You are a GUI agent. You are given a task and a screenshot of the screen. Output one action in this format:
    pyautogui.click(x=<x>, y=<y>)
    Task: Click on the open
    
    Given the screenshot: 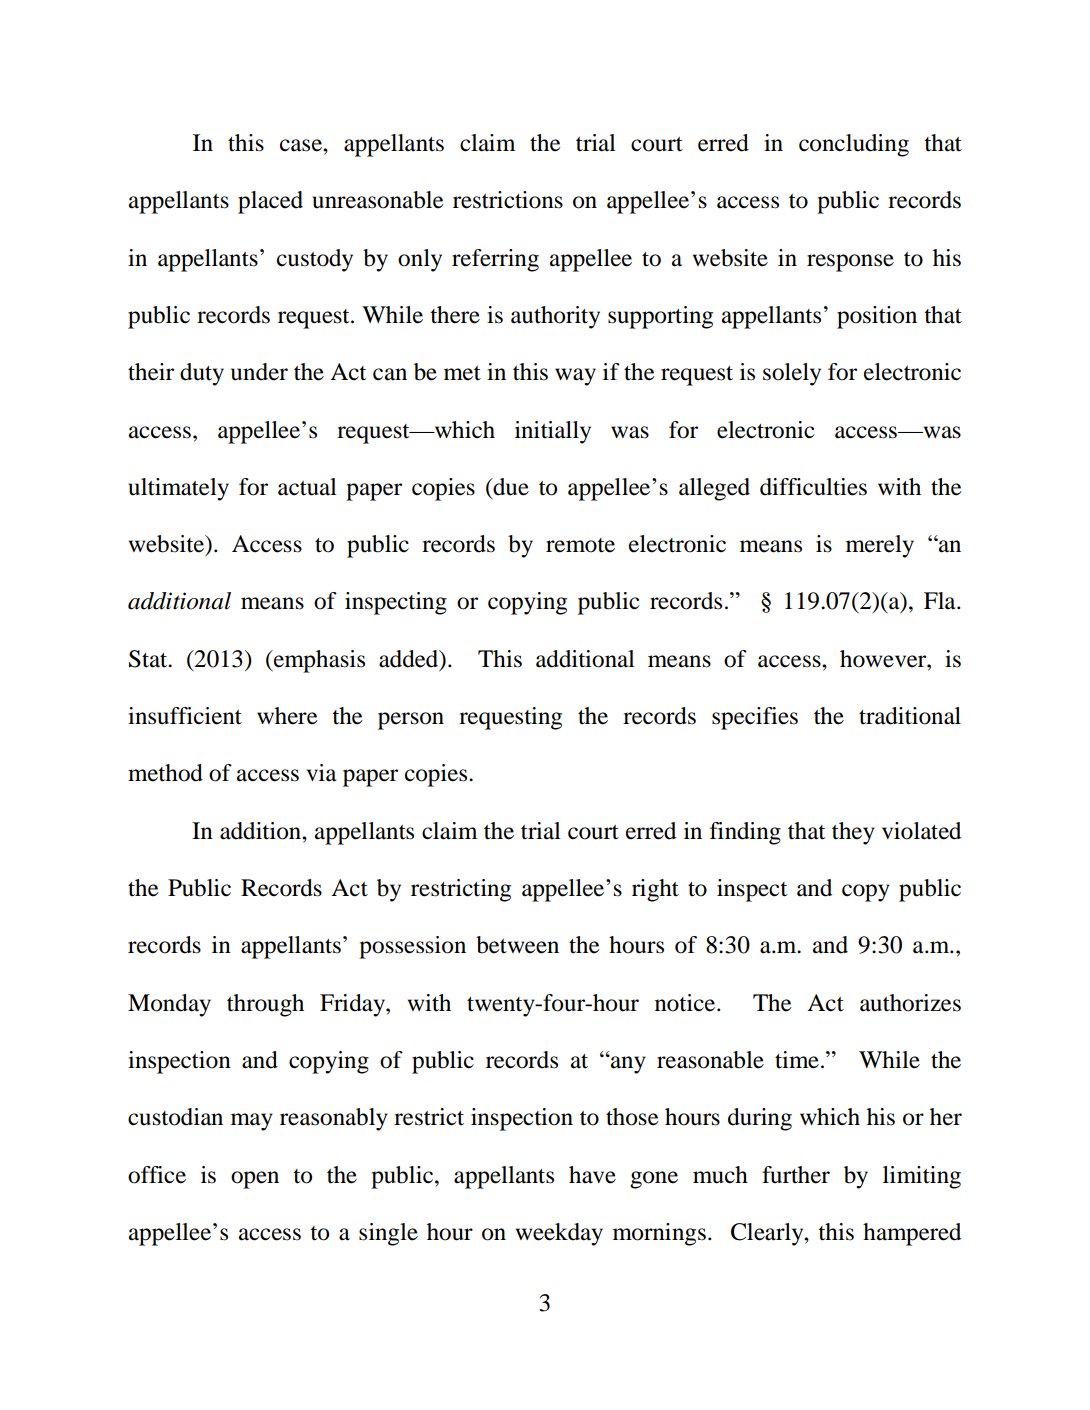 What is the action you would take?
    pyautogui.click(x=255, y=1180)
